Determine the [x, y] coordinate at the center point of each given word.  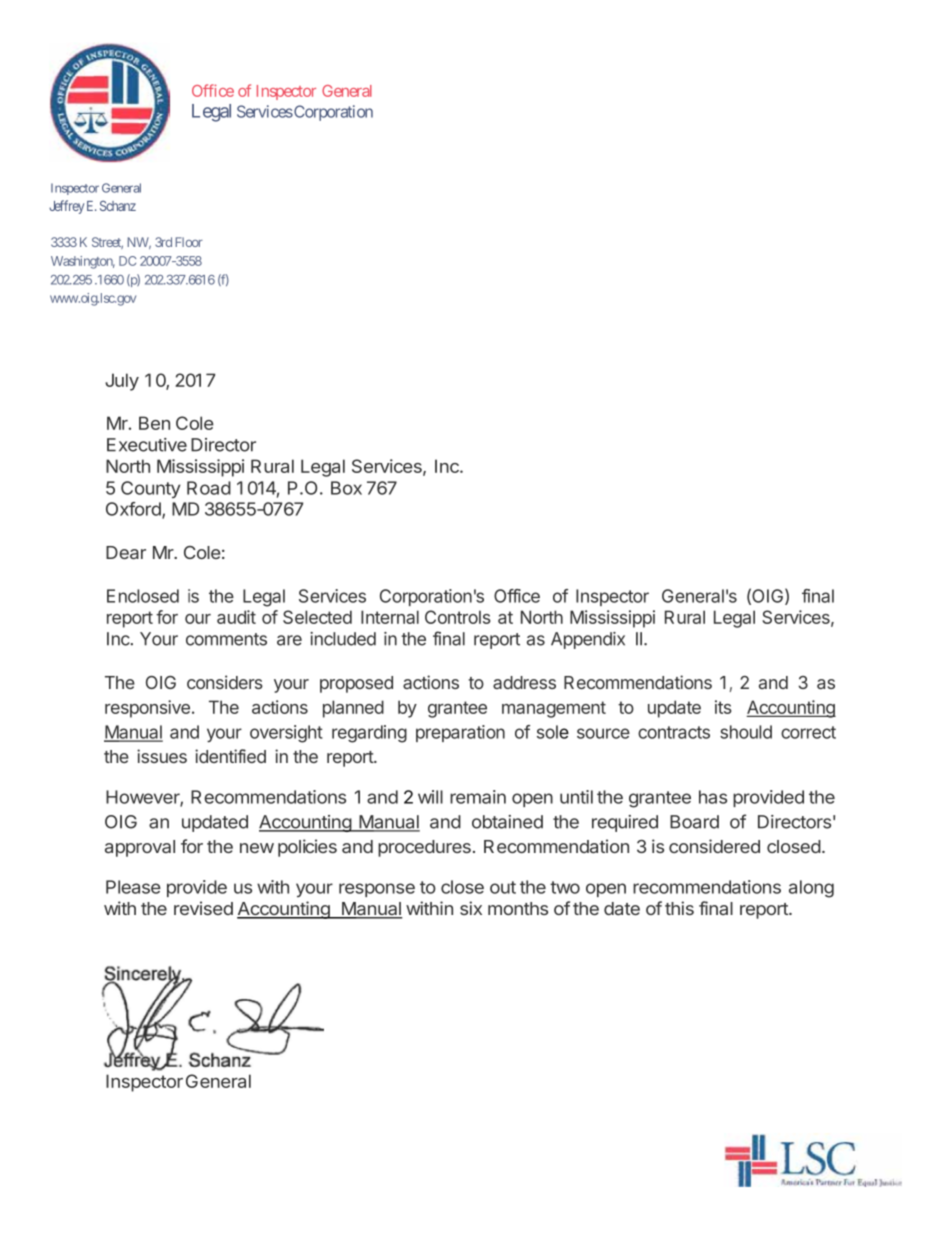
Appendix [588, 640]
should [746, 732]
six [471, 908]
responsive [147, 709]
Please [133, 887]
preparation [460, 733]
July [122, 382]
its [723, 707]
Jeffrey [66, 207]
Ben [154, 423]
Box [346, 488]
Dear [126, 552]
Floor [189, 242]
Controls [458, 617]
